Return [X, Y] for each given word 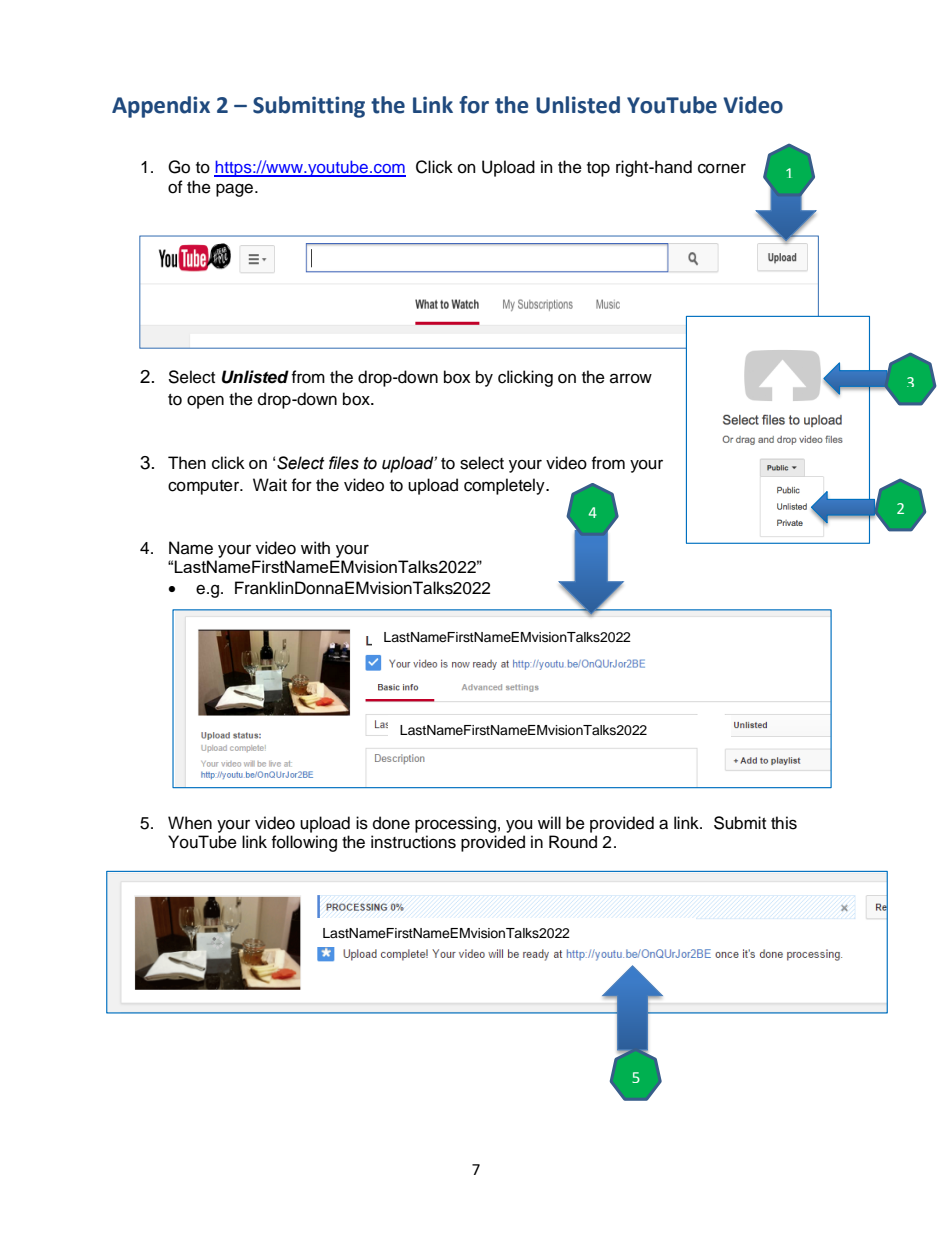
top [598, 169]
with [315, 547]
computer [204, 487]
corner [722, 168]
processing [455, 824]
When [190, 823]
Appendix [161, 107]
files [344, 463]
